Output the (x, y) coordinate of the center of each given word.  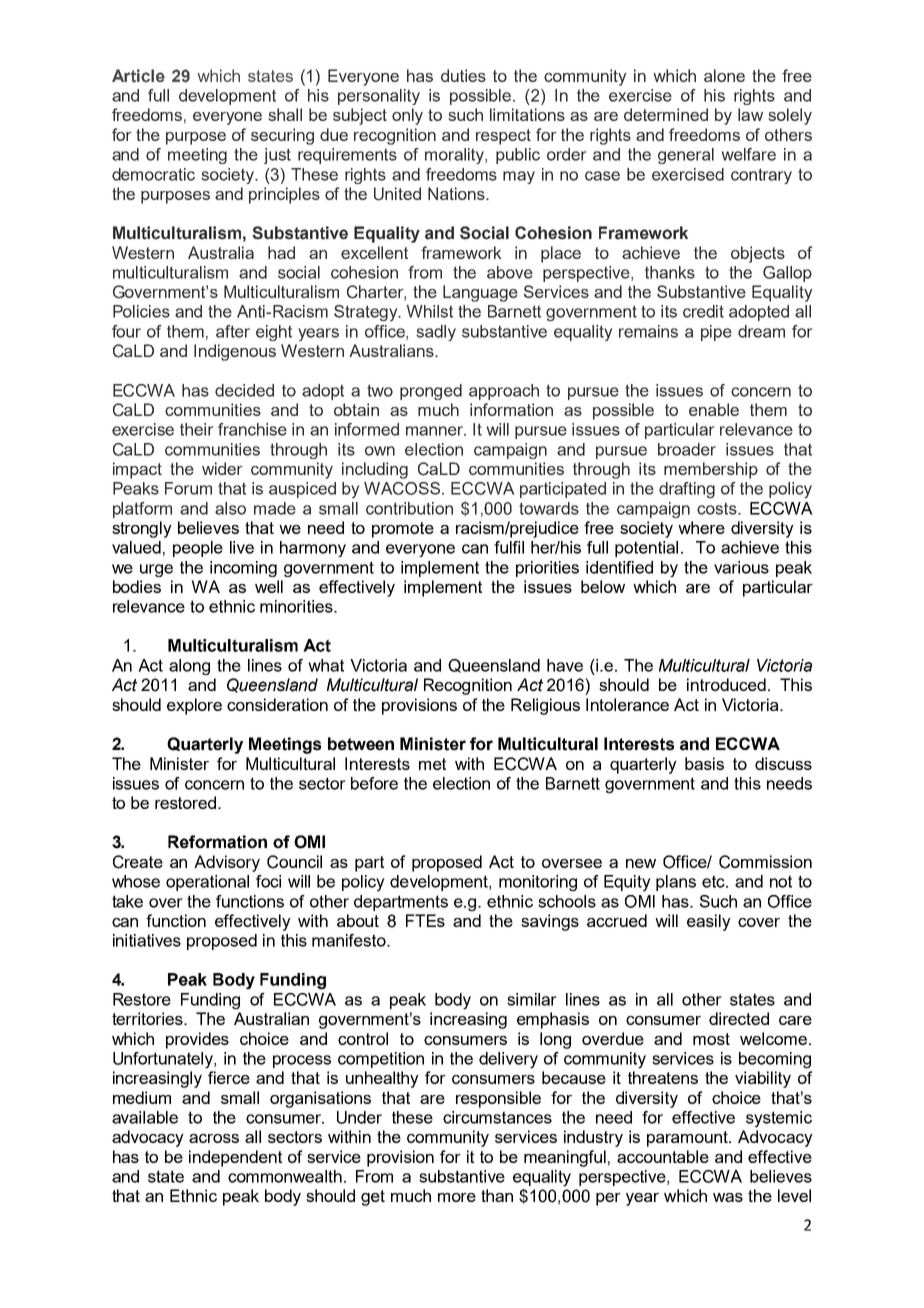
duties (463, 75)
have (565, 665)
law (750, 114)
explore (194, 706)
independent (235, 1158)
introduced (726, 684)
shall (285, 114)
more (457, 1197)
